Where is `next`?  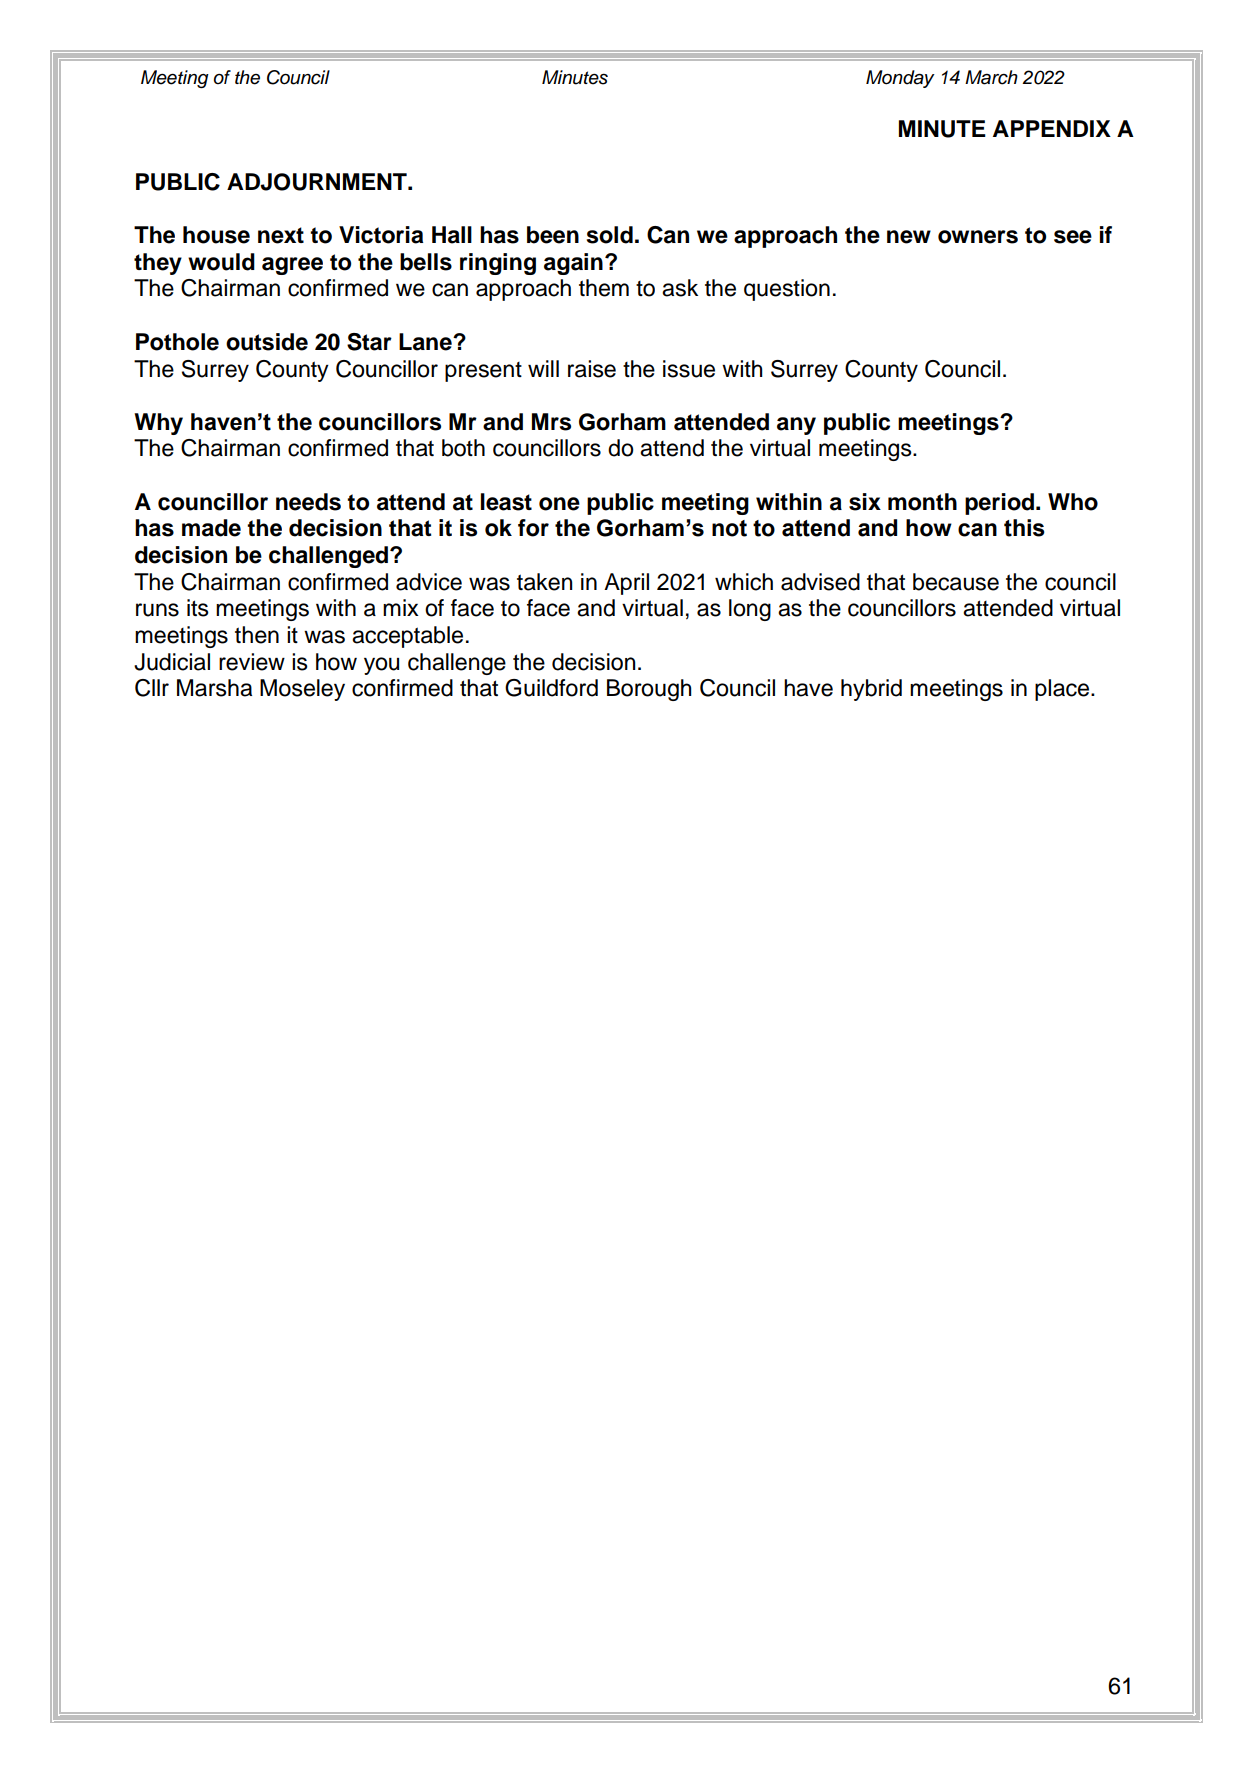
next is located at coordinates (281, 235).
